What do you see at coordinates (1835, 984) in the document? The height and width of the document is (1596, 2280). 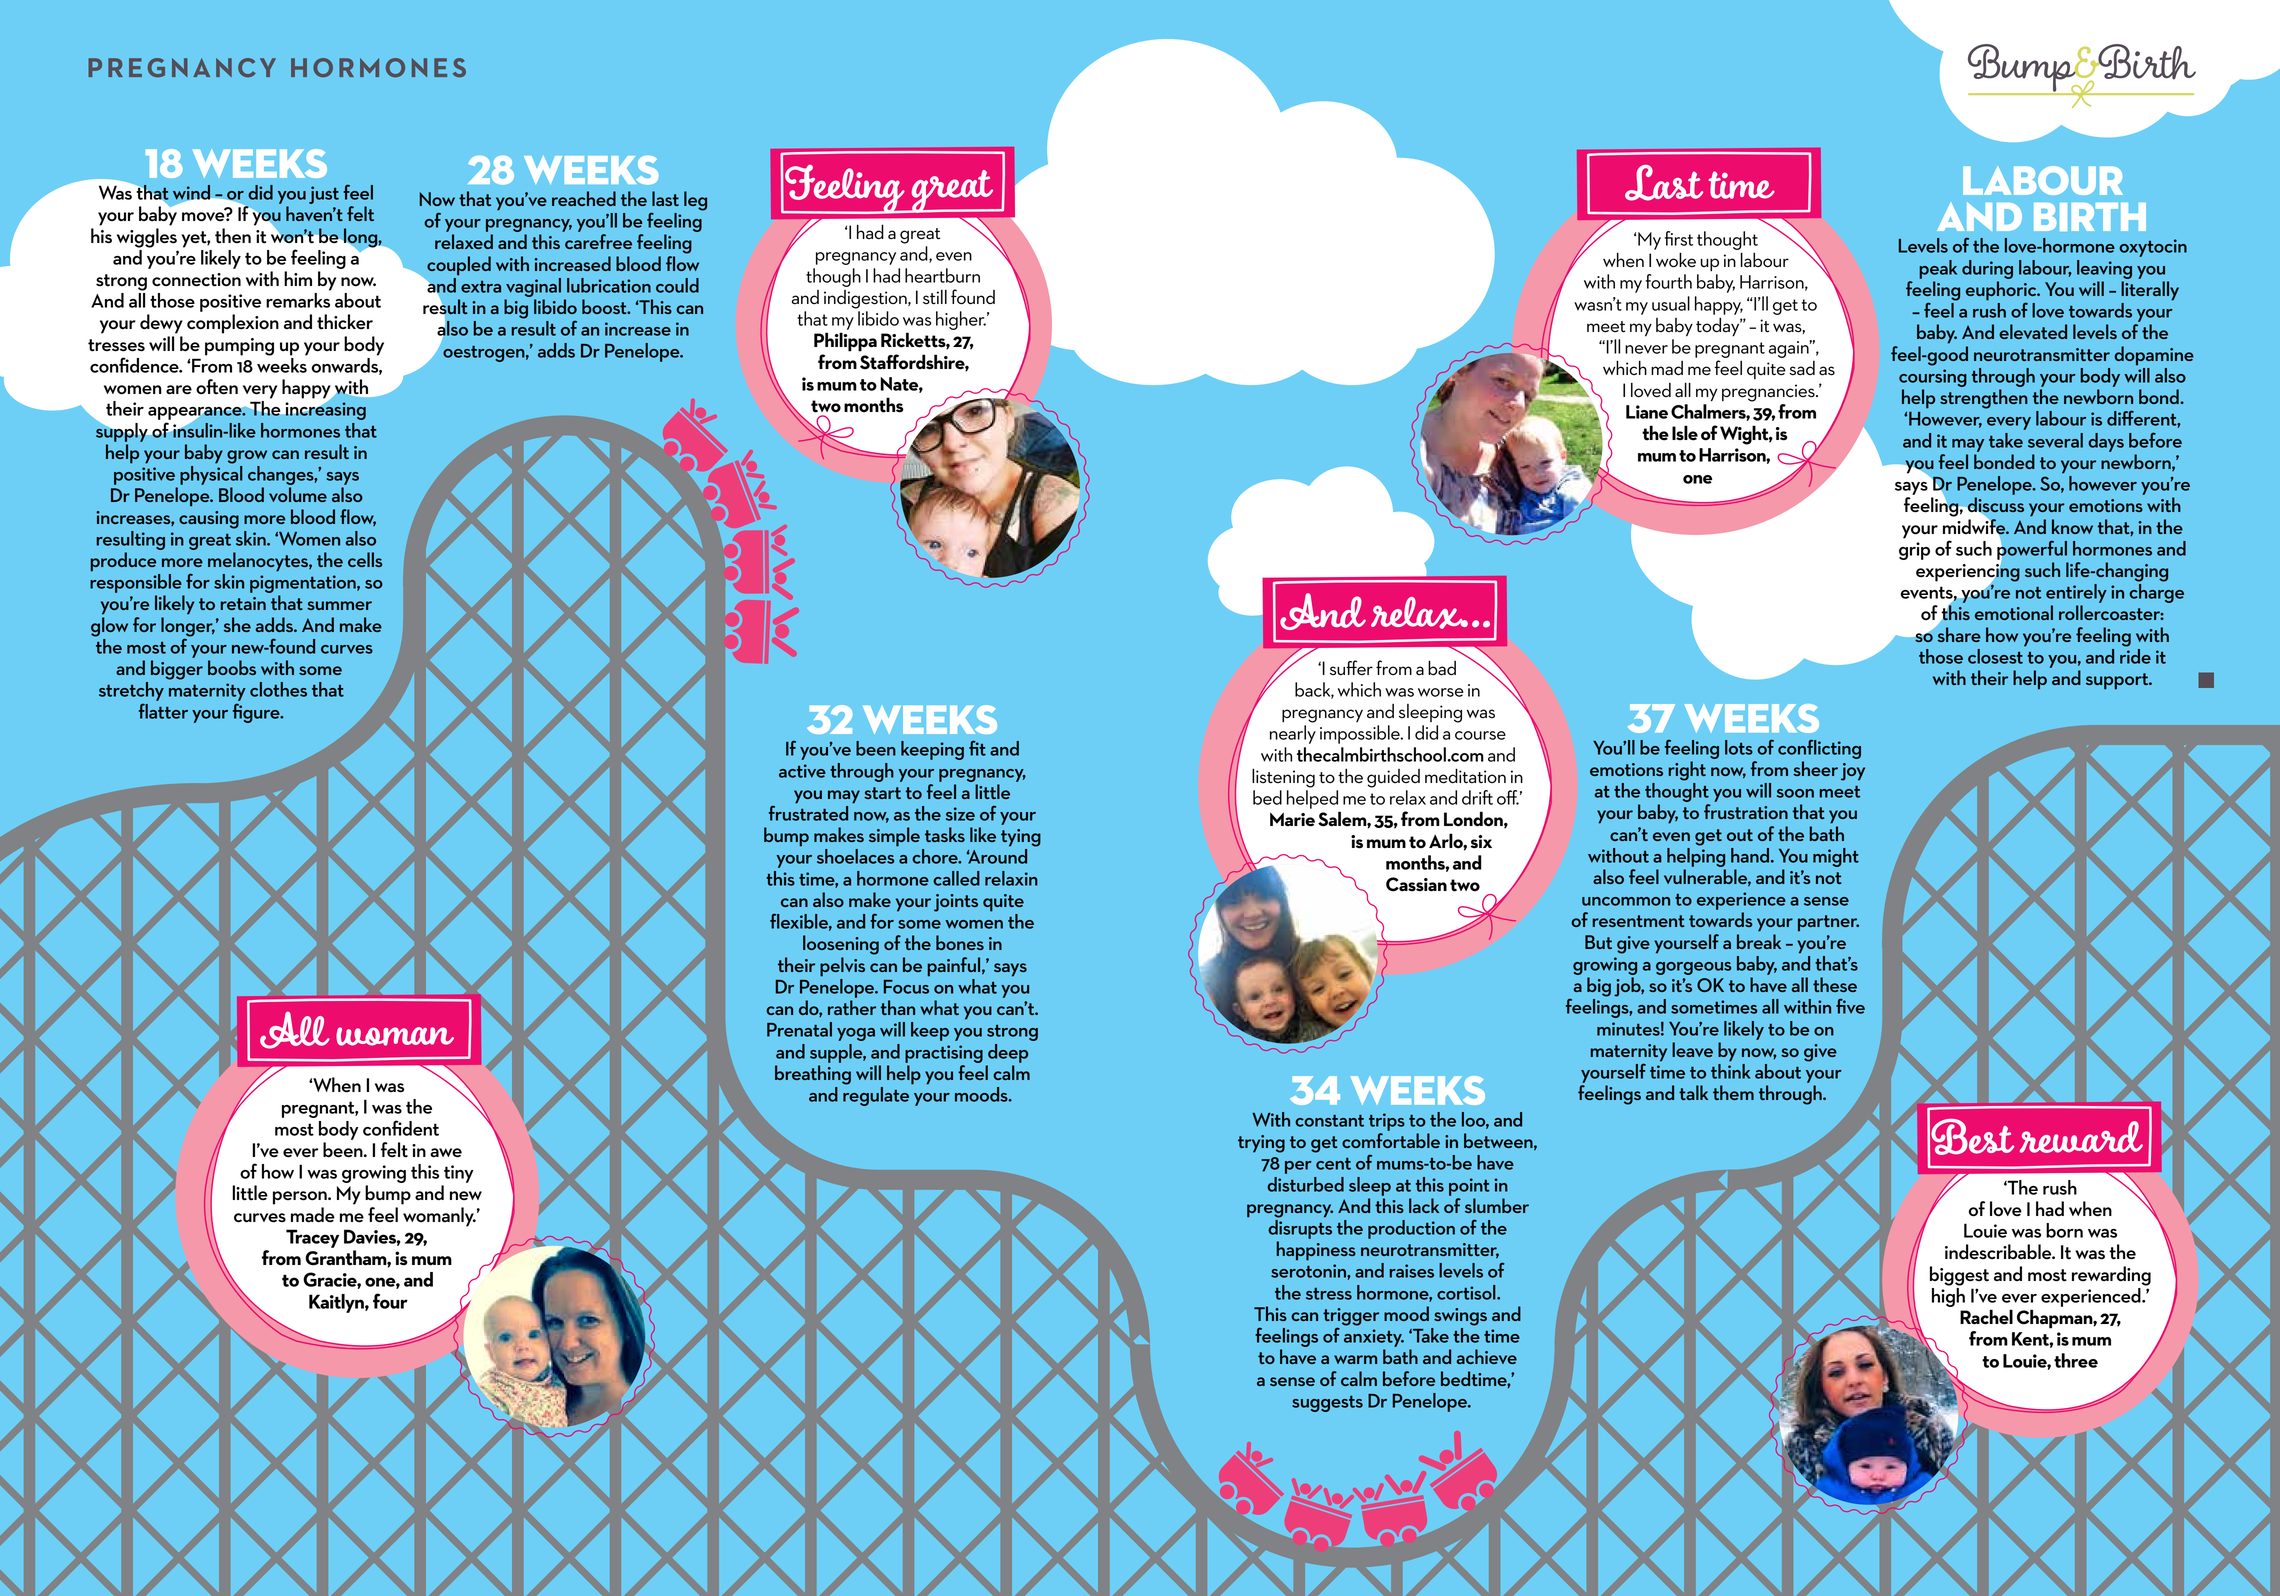 I see `these` at bounding box center [1835, 984].
